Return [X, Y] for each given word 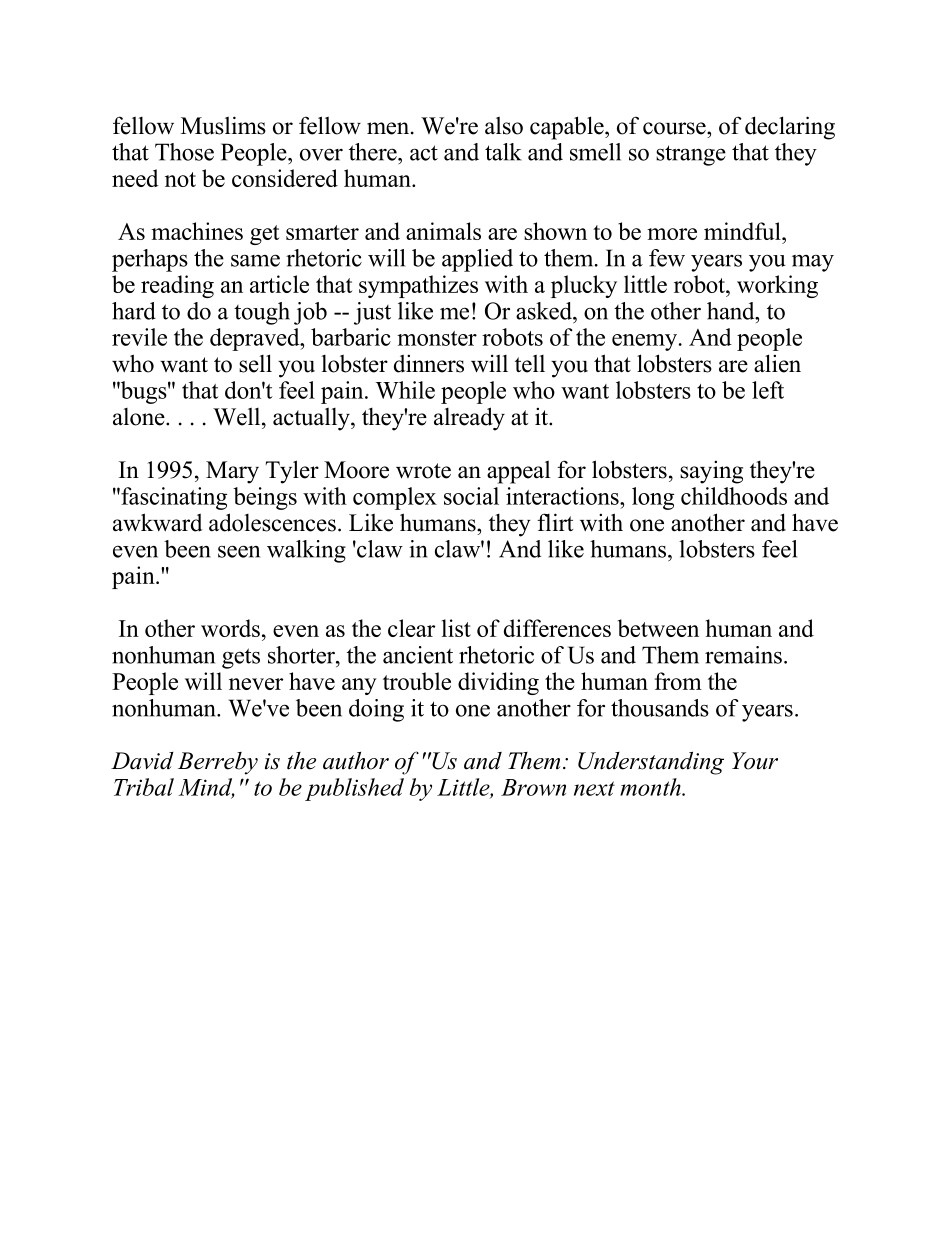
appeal [518, 472]
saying [711, 472]
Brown [533, 787]
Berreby [218, 763]
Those [184, 152]
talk [503, 152]
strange [691, 155]
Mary [232, 472]
